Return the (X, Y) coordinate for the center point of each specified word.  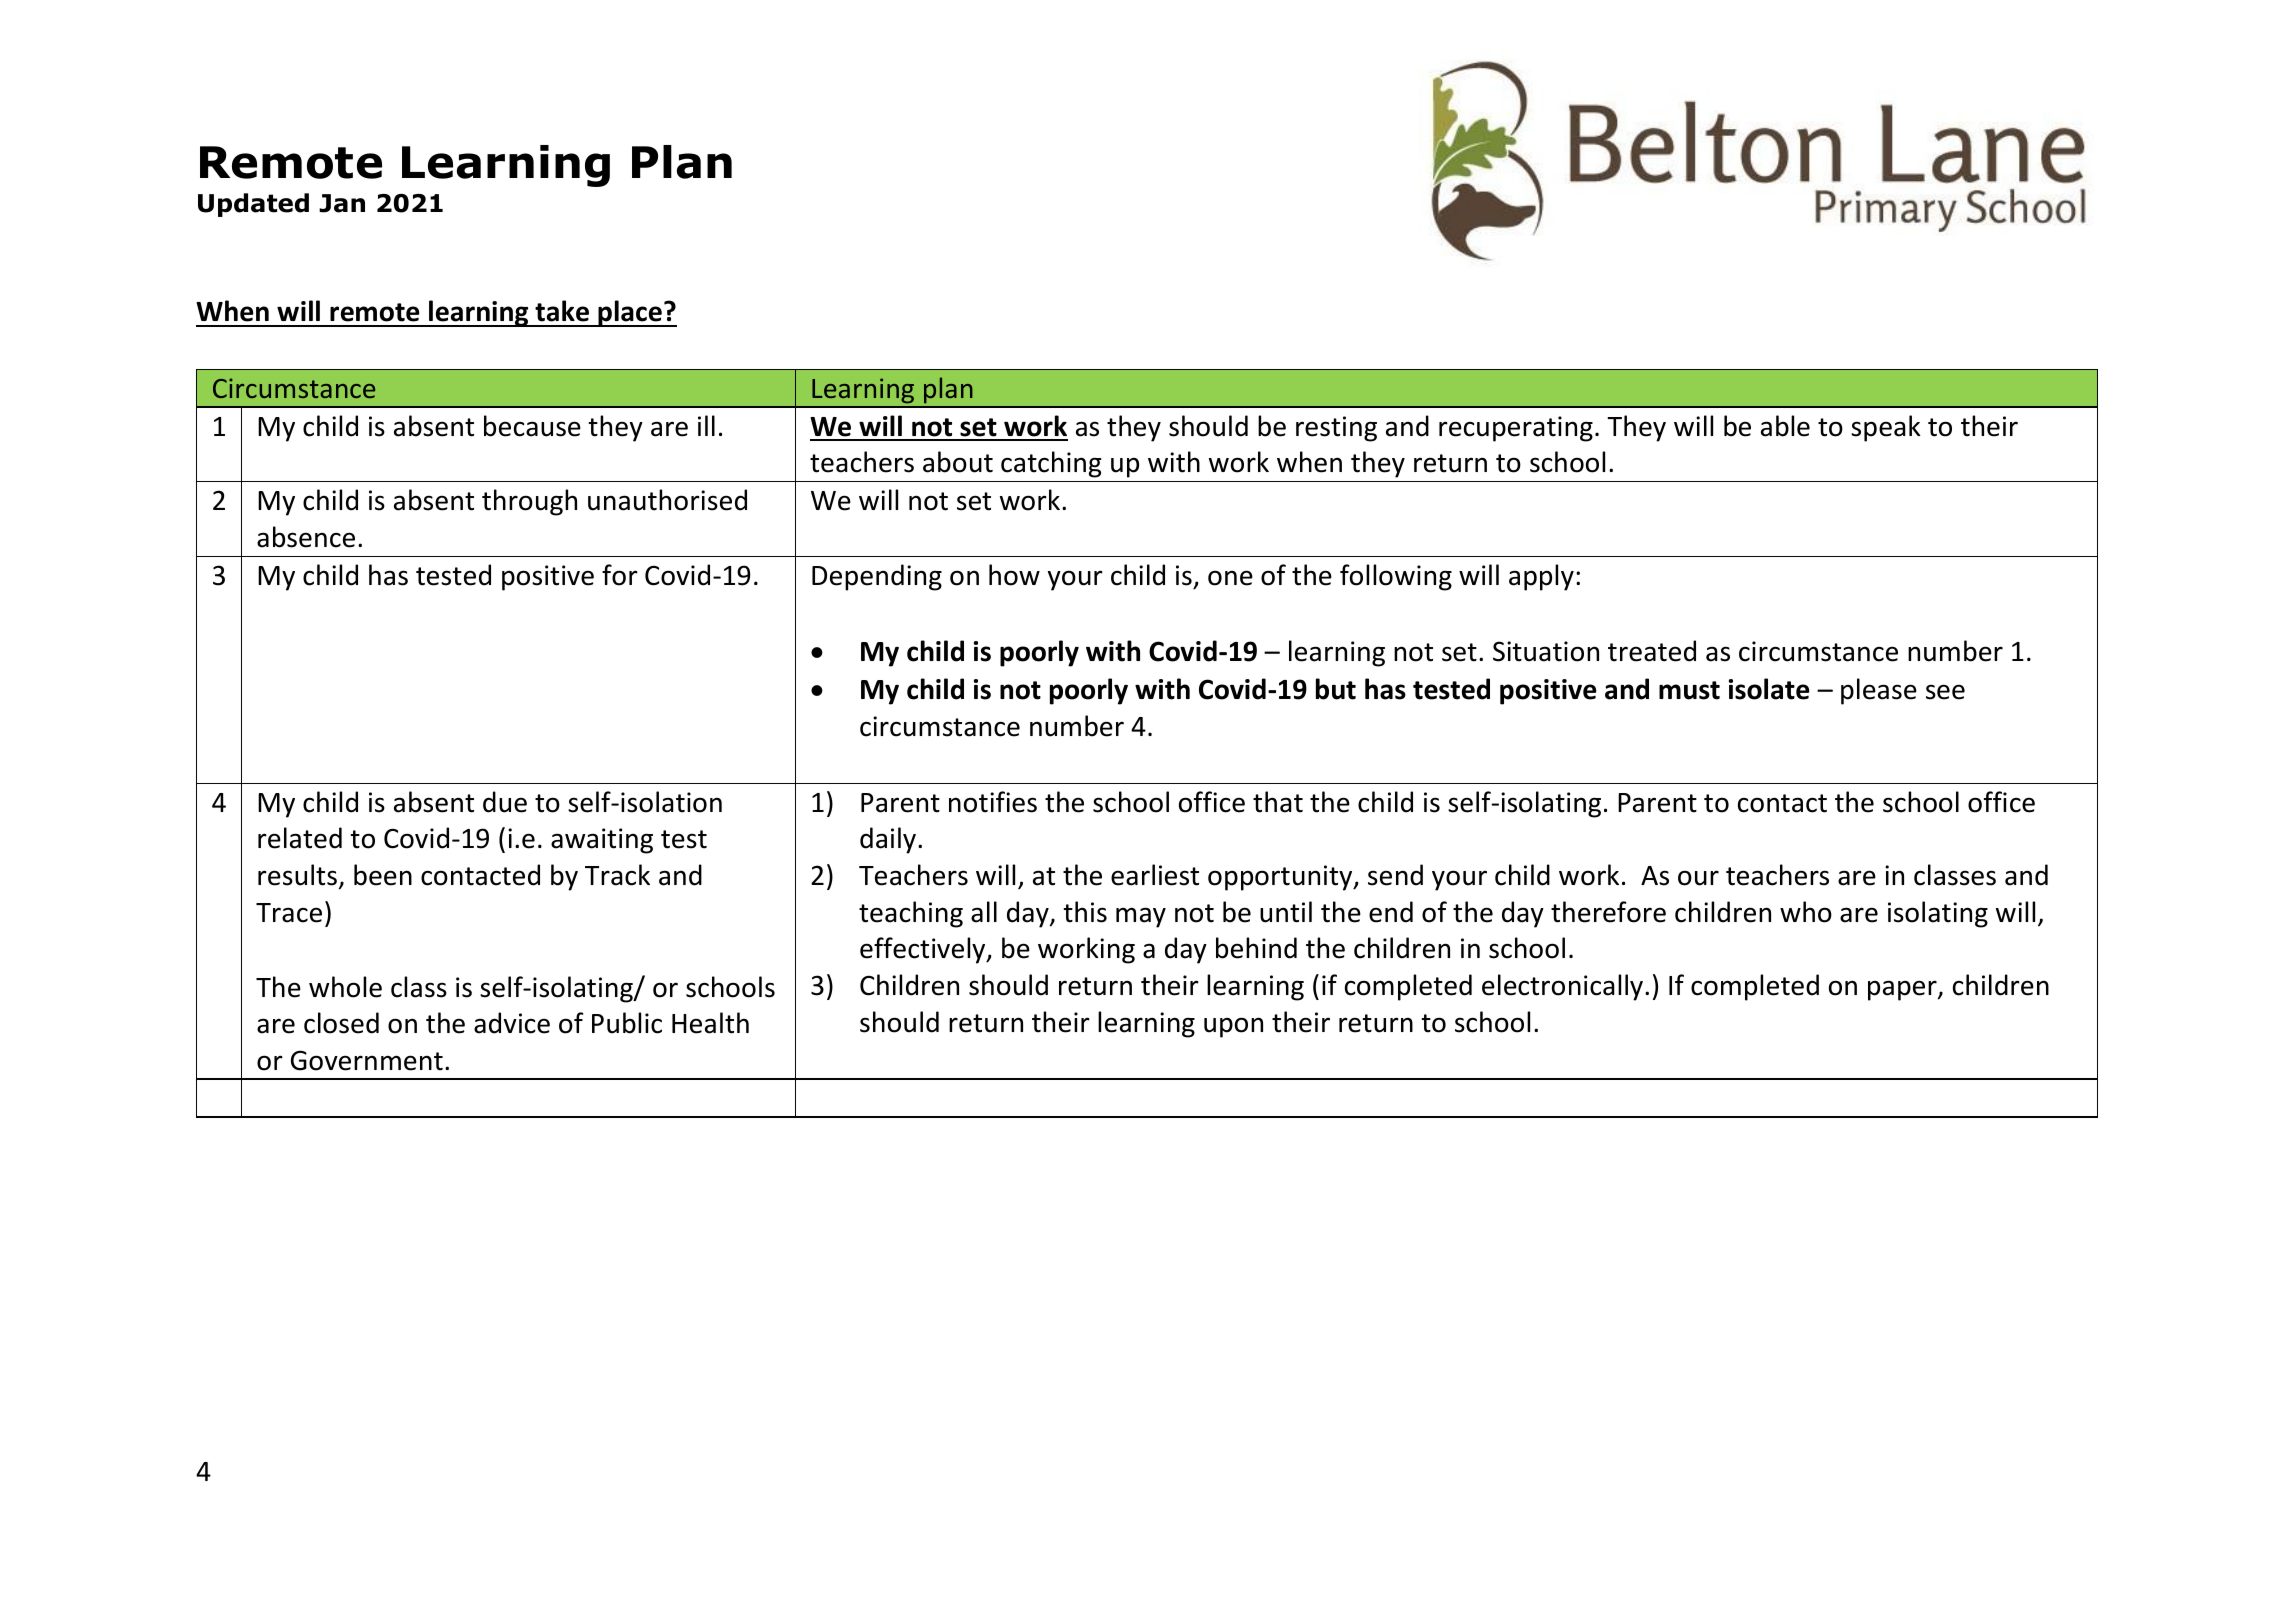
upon (1233, 1027)
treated (1652, 651)
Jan (342, 203)
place (630, 313)
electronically (1562, 987)
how (1014, 575)
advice (512, 1023)
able (1785, 426)
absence (306, 537)
